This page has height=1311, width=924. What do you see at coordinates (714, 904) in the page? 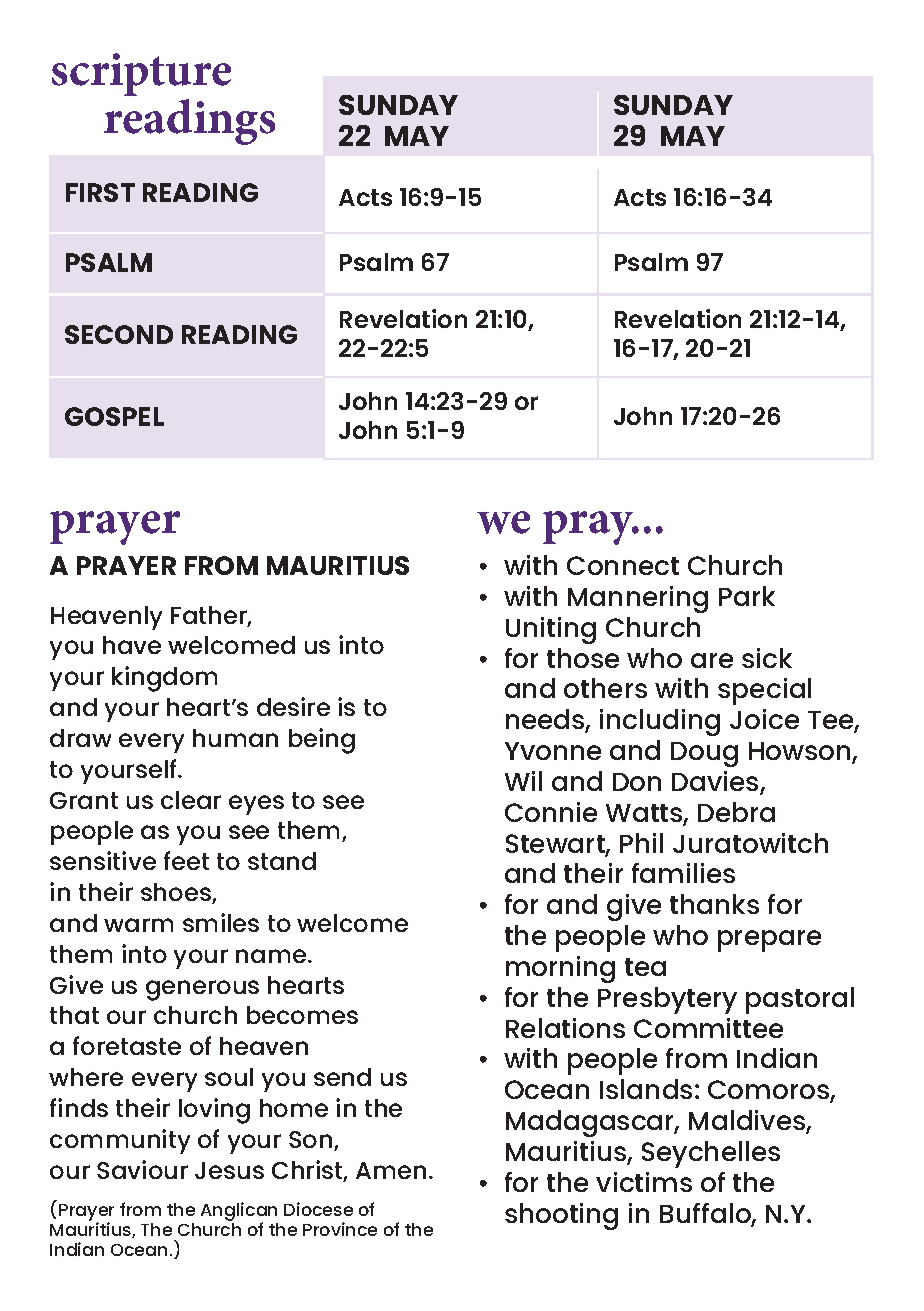
I see `thanks` at bounding box center [714, 904].
